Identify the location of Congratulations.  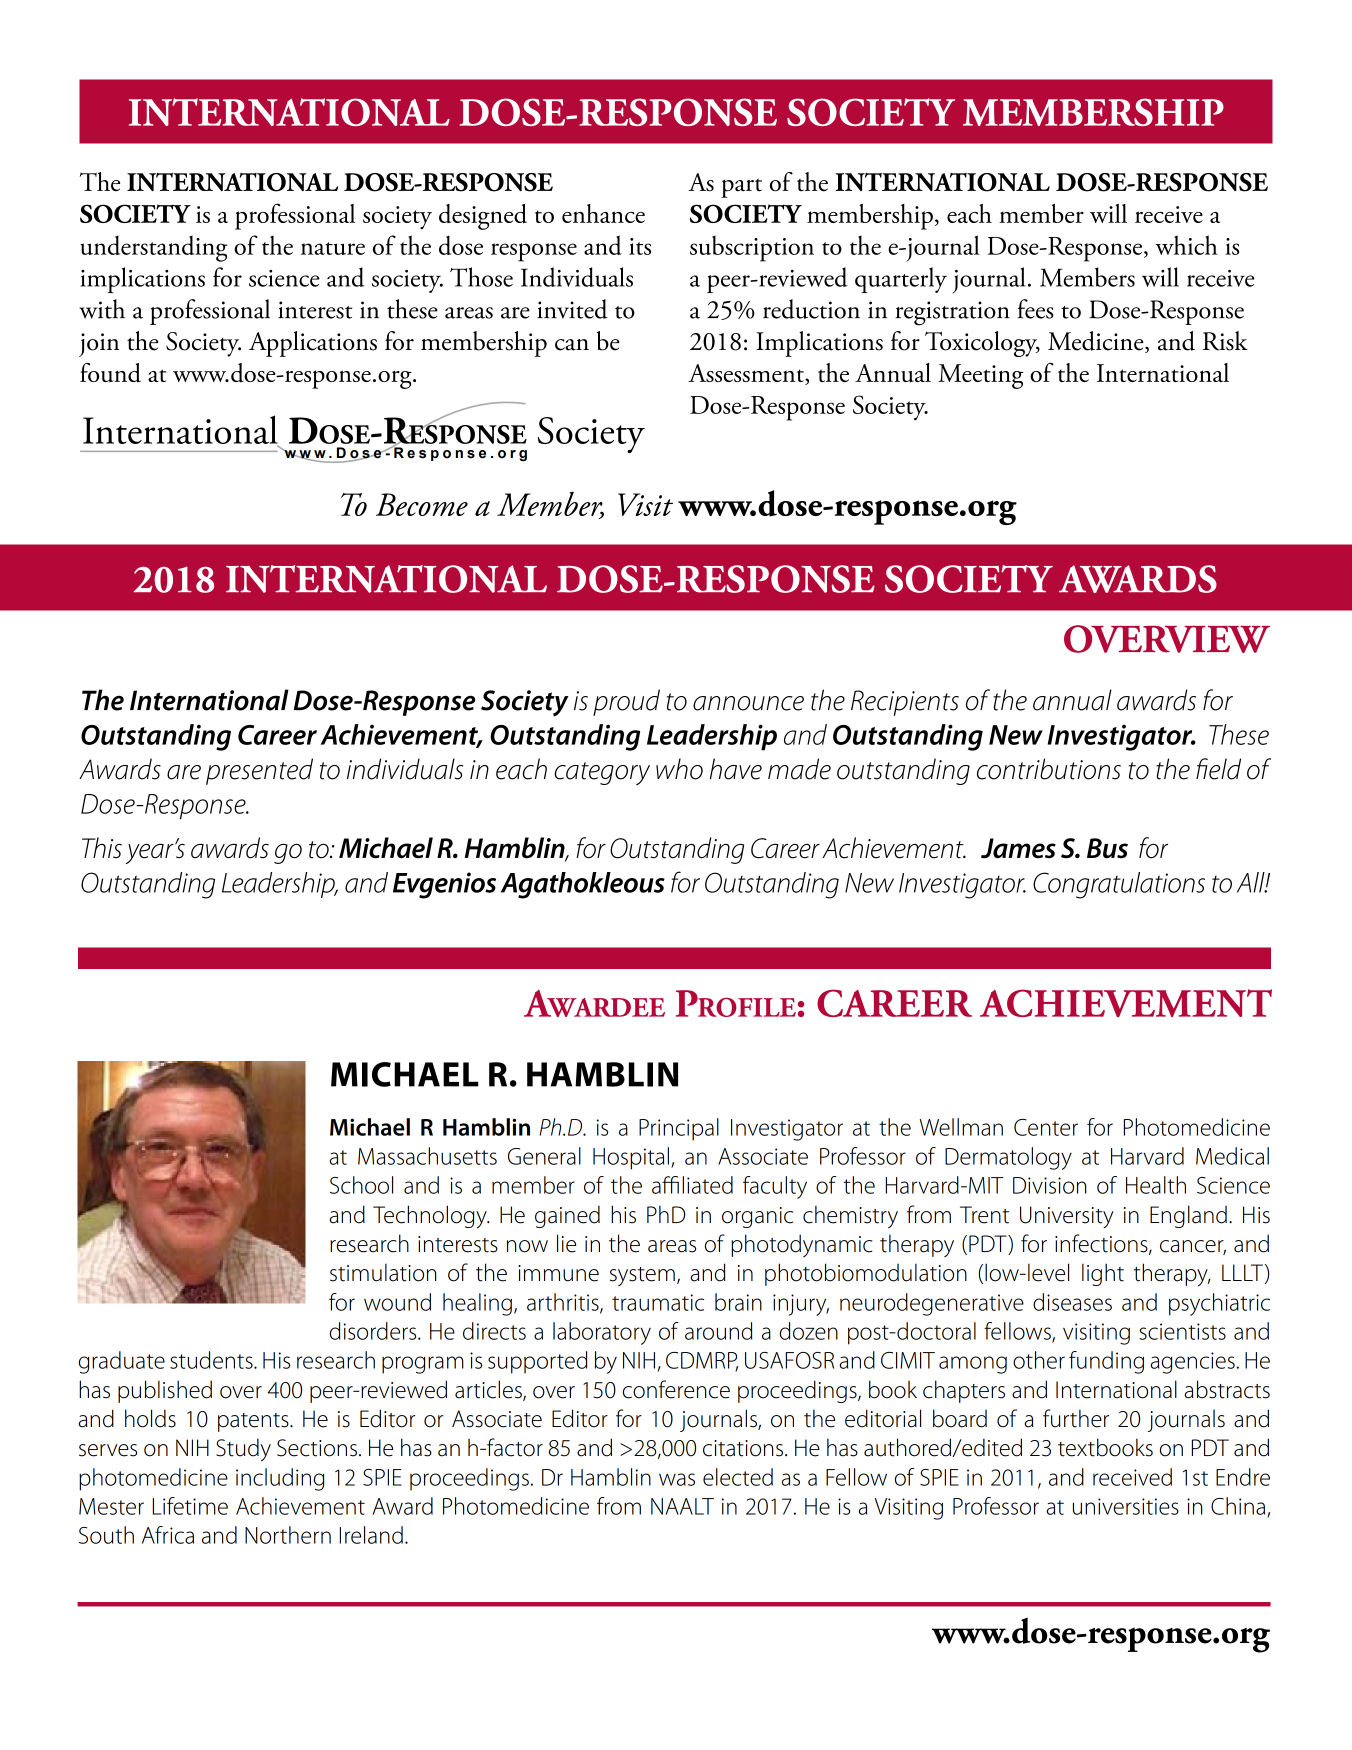
(1119, 885).
